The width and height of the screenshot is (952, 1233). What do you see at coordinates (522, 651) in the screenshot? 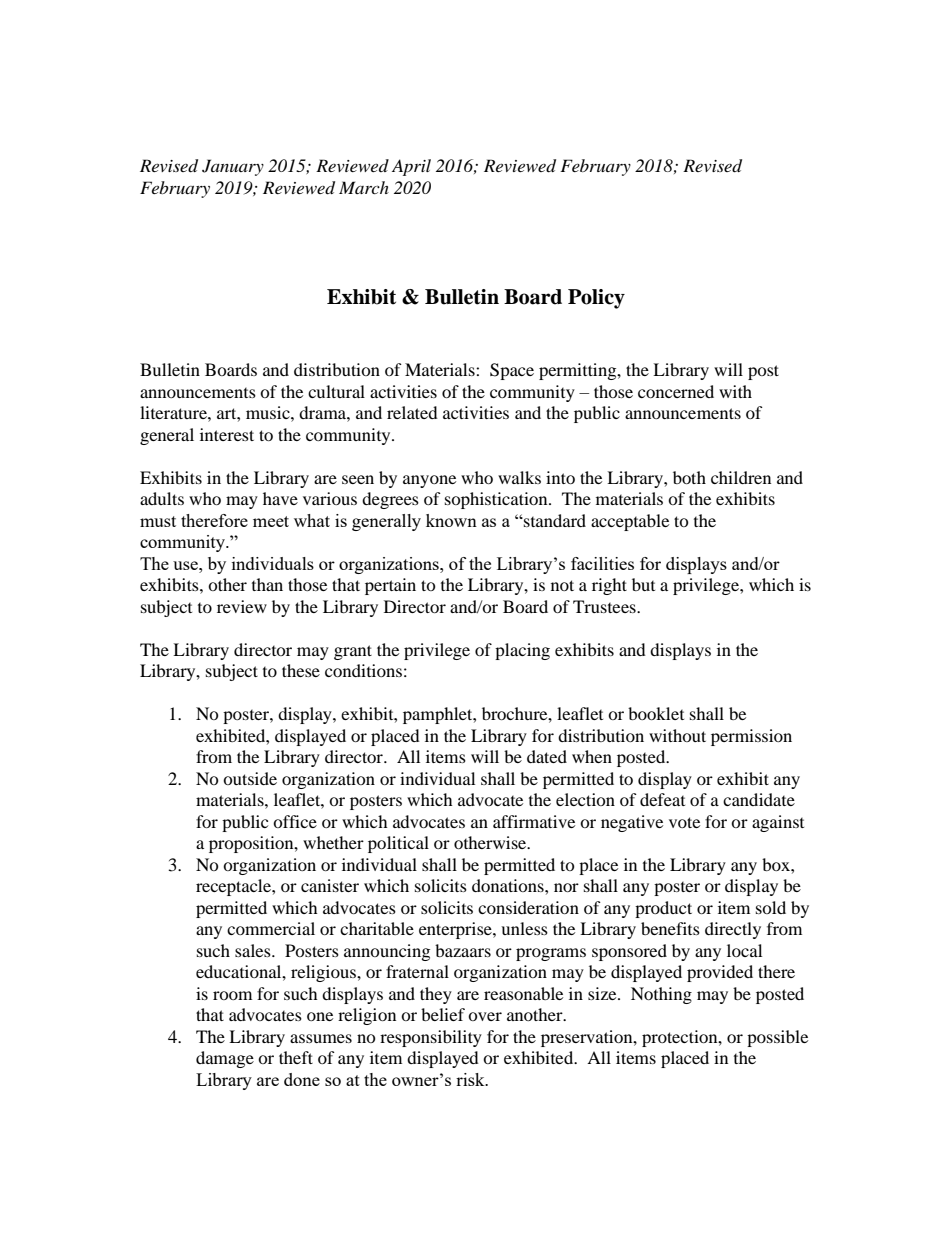
I see `placing` at bounding box center [522, 651].
